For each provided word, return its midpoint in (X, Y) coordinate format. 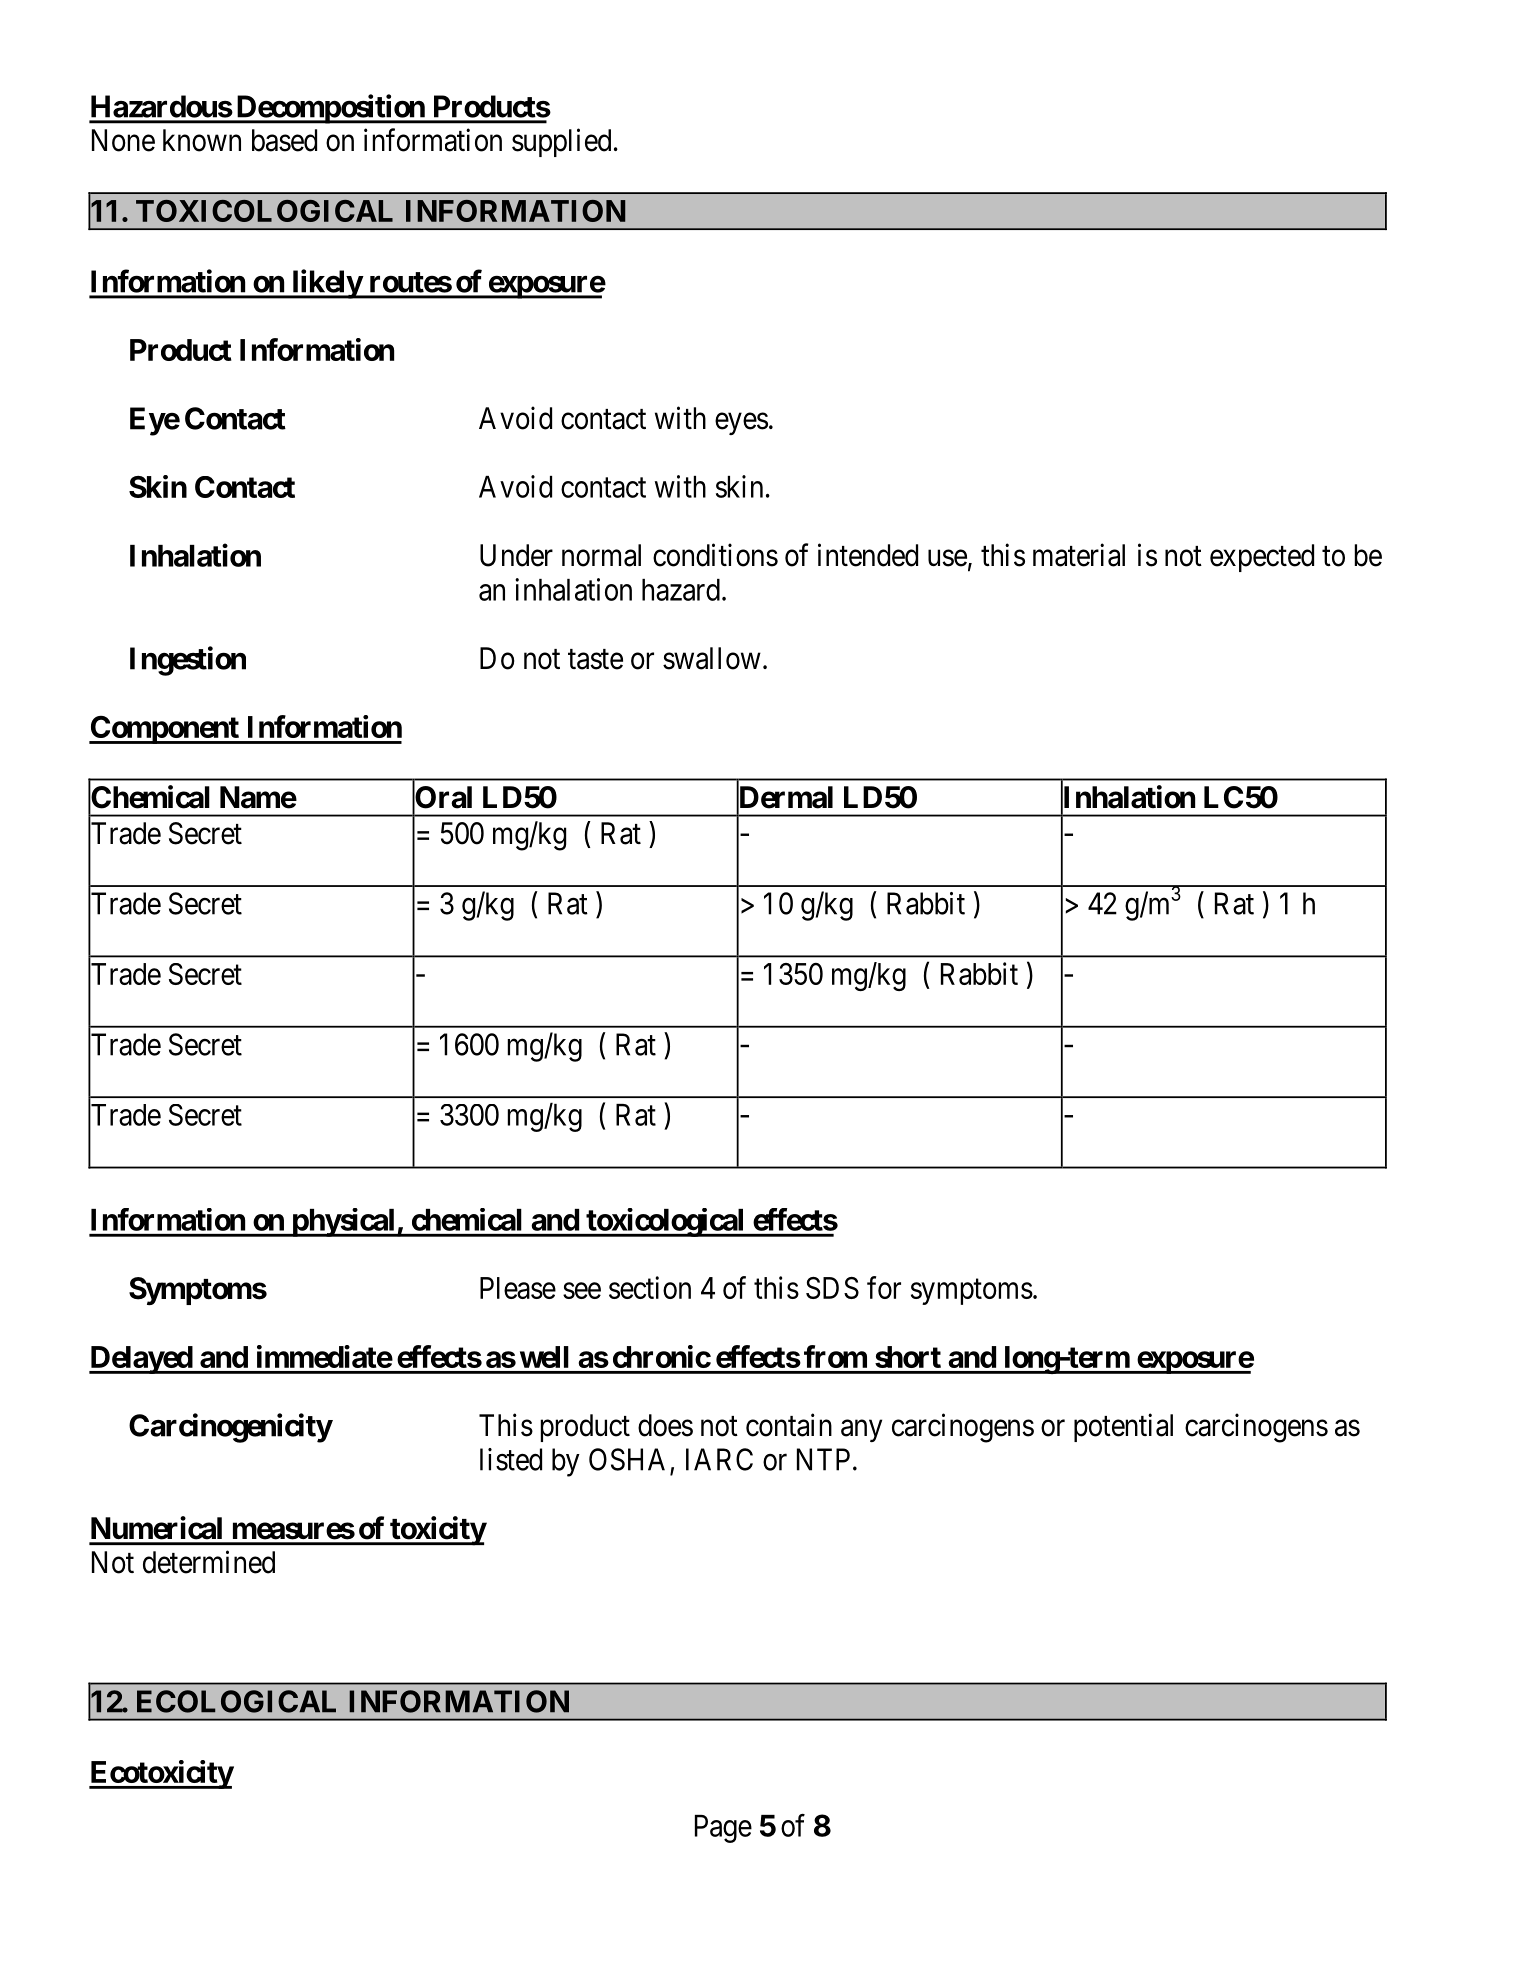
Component (165, 730)
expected (1262, 558)
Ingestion (188, 661)
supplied (561, 142)
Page (723, 1829)
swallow (712, 658)
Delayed (141, 1360)
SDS (832, 1288)
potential (1123, 1427)
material (1079, 555)
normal (601, 555)
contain (789, 1425)
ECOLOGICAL (236, 1701)
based (284, 140)
